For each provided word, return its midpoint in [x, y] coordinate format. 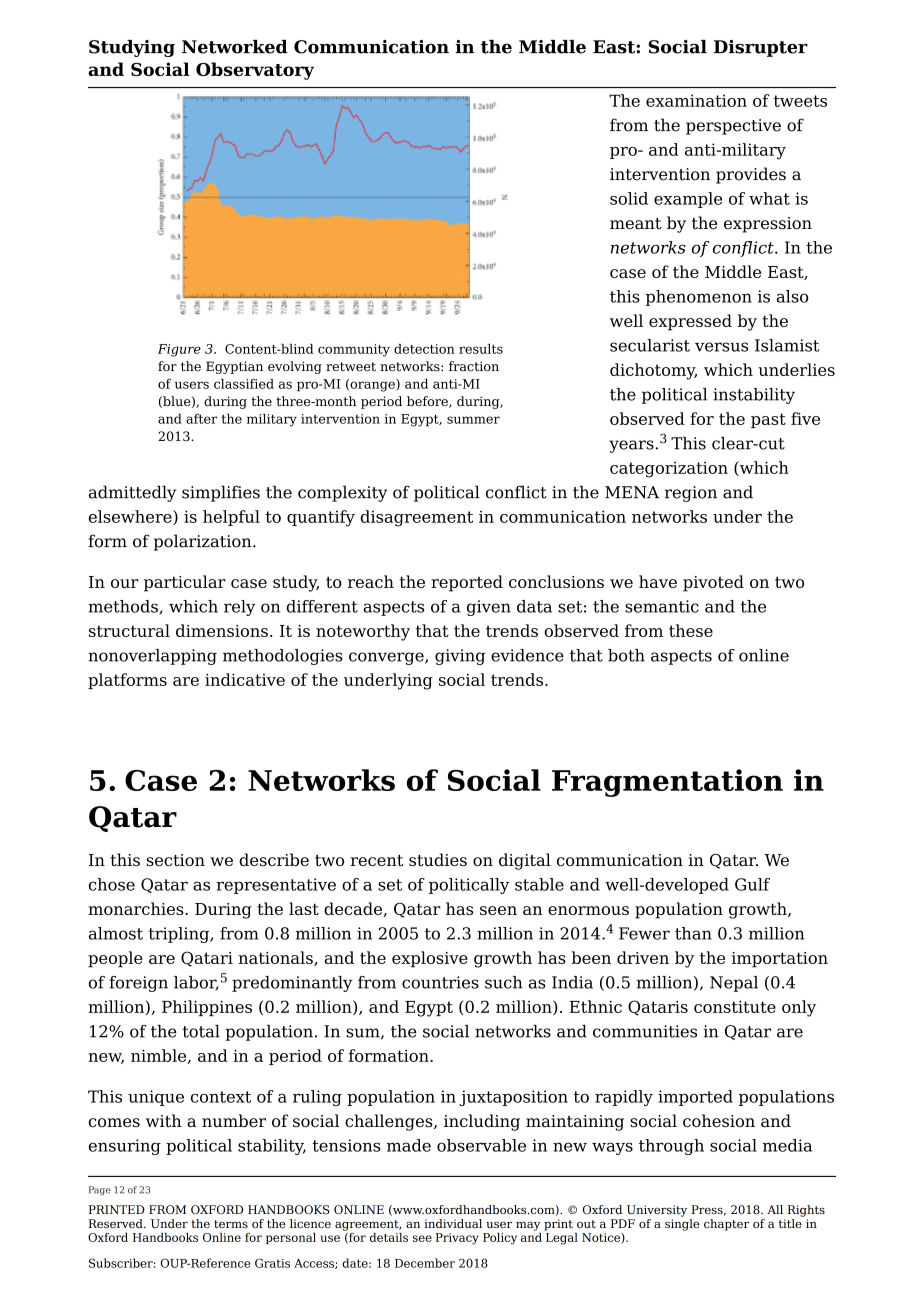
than [693, 933]
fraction [474, 366]
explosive [430, 959]
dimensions [222, 630]
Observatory [255, 71]
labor [196, 983]
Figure [179, 350]
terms [231, 1224]
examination [696, 100]
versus [721, 347]
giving [460, 657]
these [691, 630]
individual [453, 1223]
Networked [235, 47]
